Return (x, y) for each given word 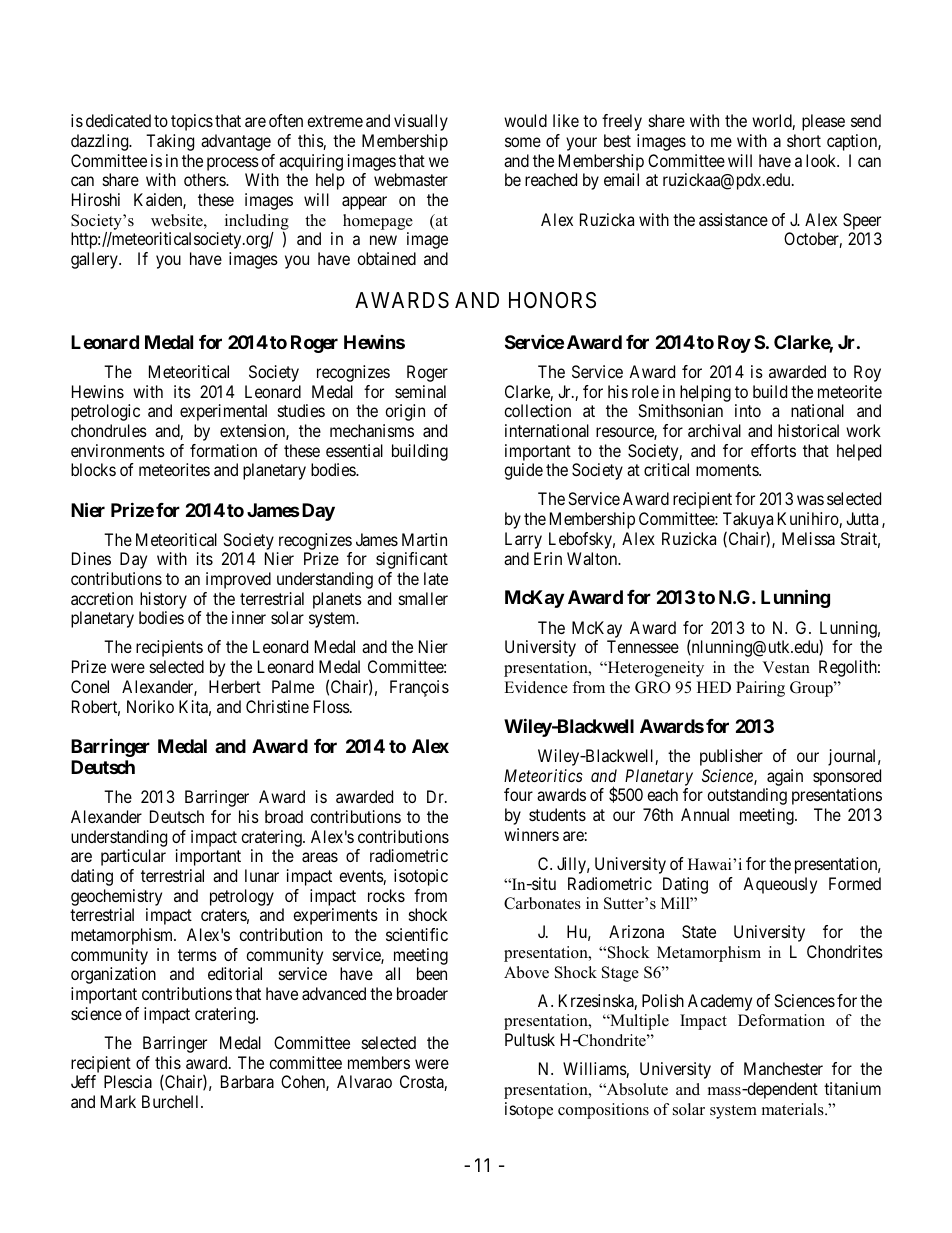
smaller (423, 598)
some (523, 142)
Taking (170, 142)
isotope (529, 1110)
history (163, 600)
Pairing (760, 689)
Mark (118, 1101)
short (804, 140)
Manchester (783, 1068)
